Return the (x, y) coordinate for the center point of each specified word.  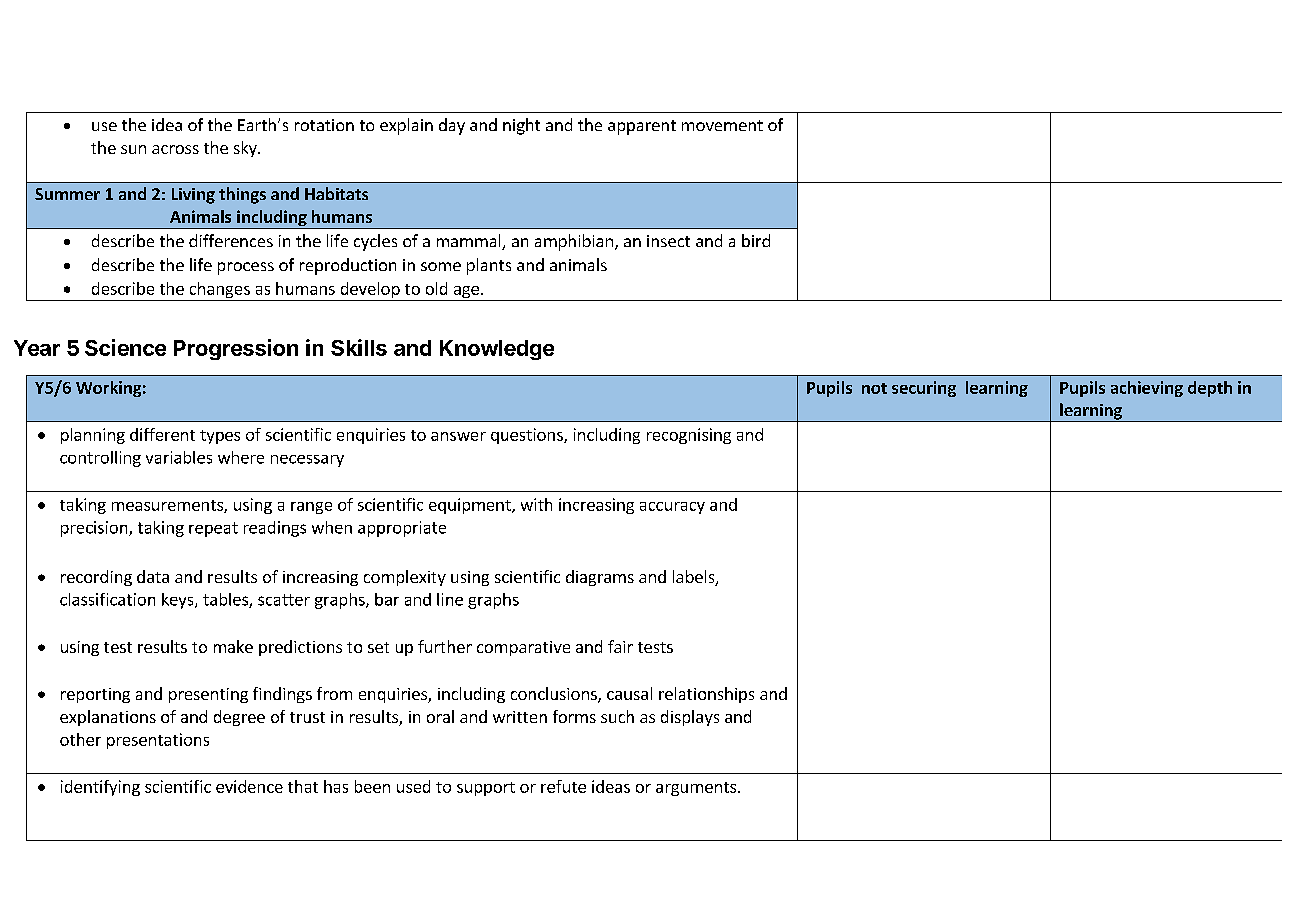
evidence (249, 786)
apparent (642, 127)
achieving (1147, 389)
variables (179, 457)
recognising (689, 436)
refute (563, 786)
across (175, 149)
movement (722, 125)
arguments (696, 789)
